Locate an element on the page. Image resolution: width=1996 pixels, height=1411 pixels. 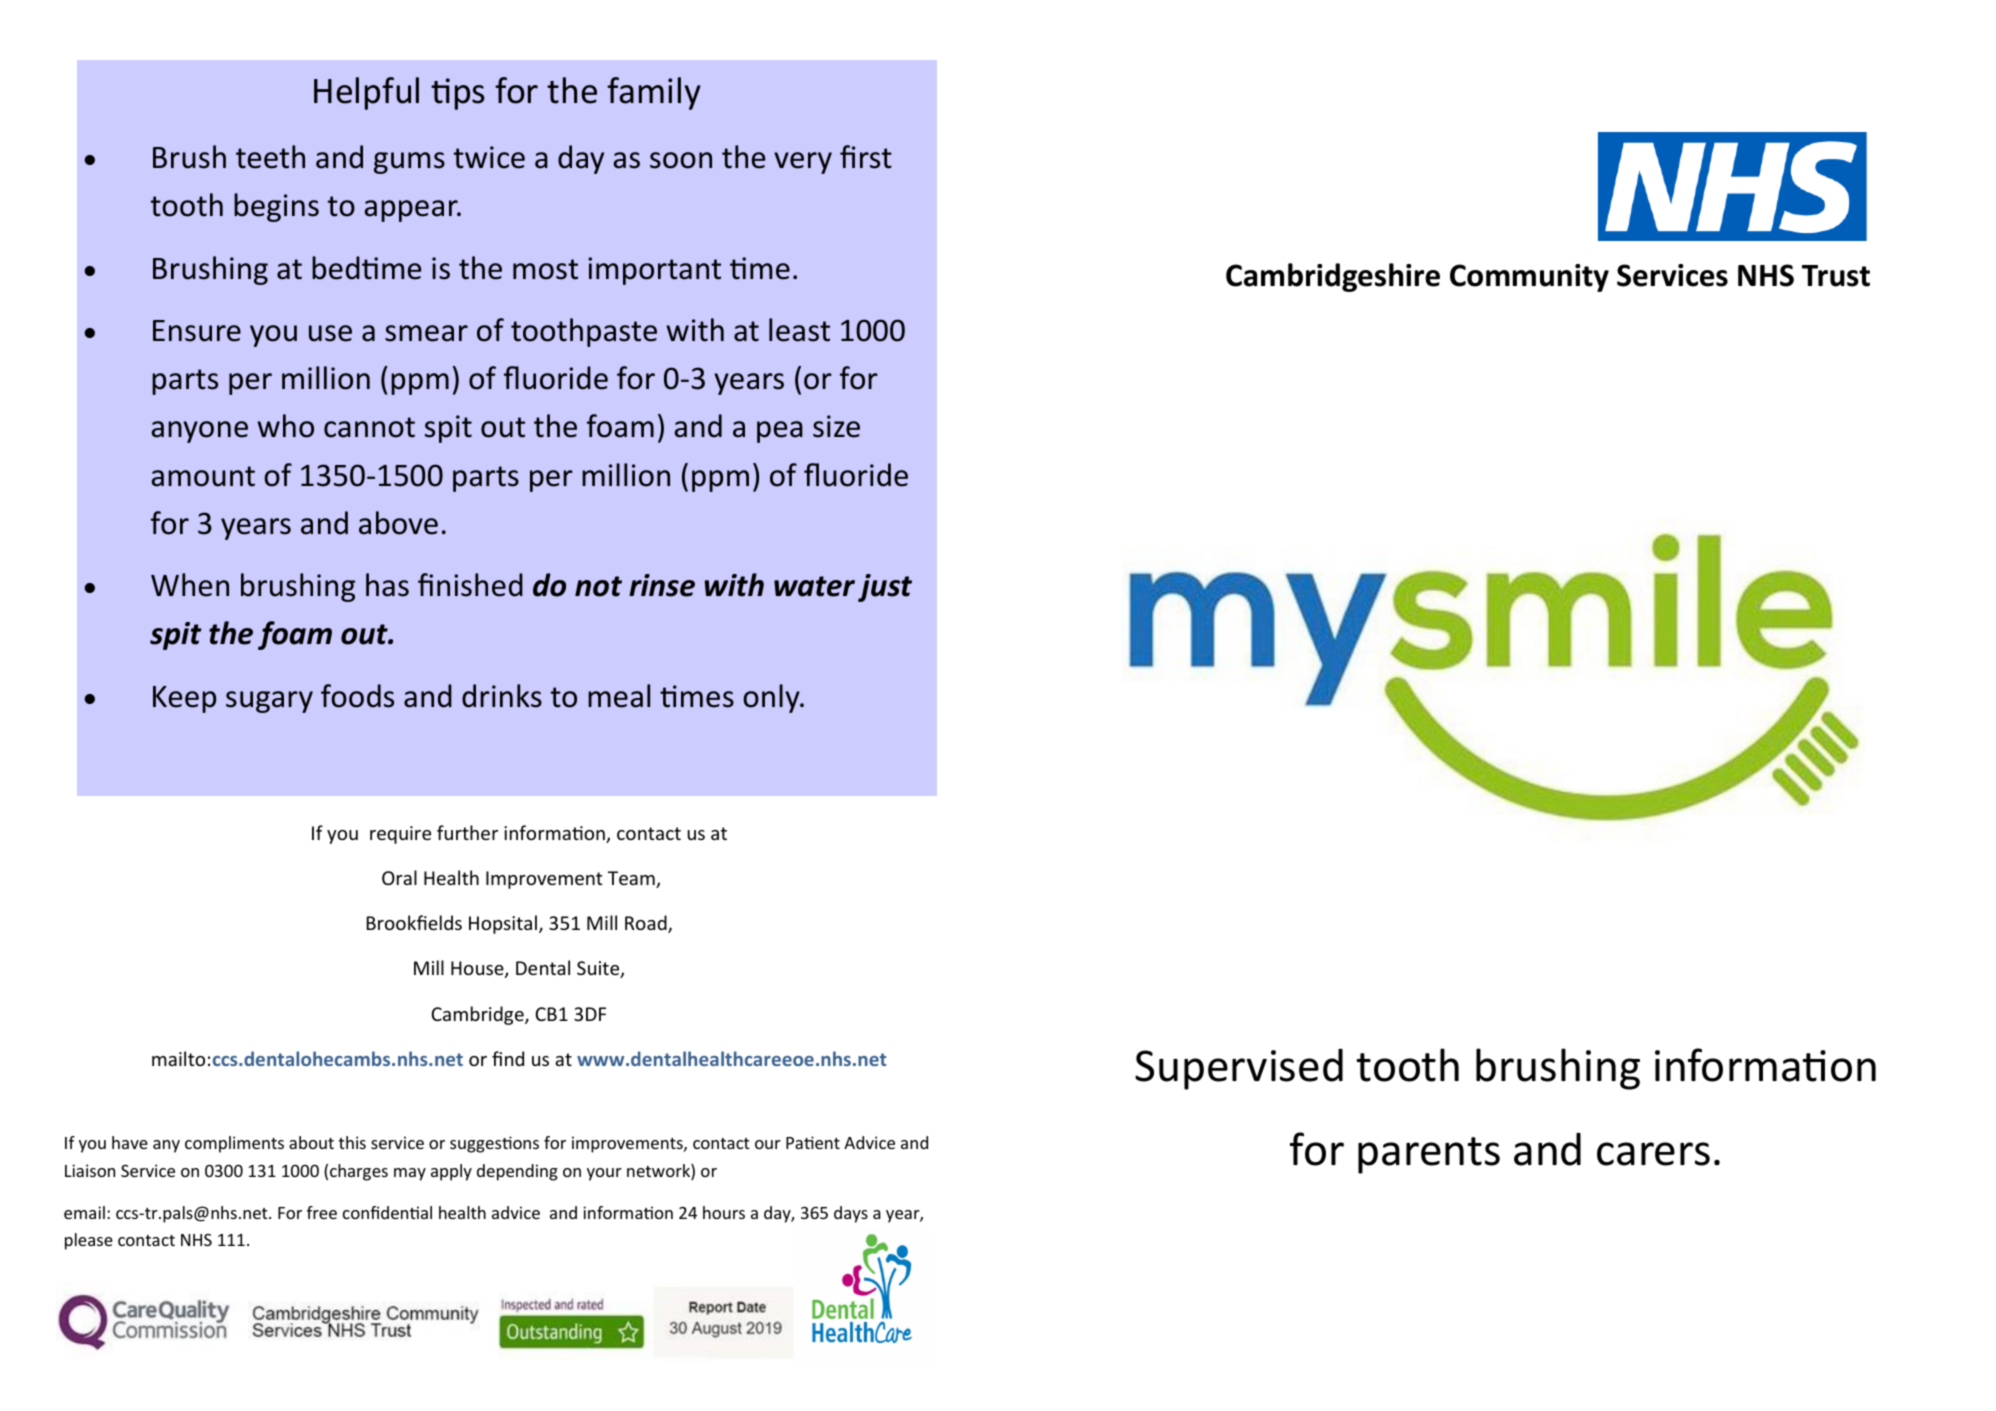
only is located at coordinates (772, 698).
